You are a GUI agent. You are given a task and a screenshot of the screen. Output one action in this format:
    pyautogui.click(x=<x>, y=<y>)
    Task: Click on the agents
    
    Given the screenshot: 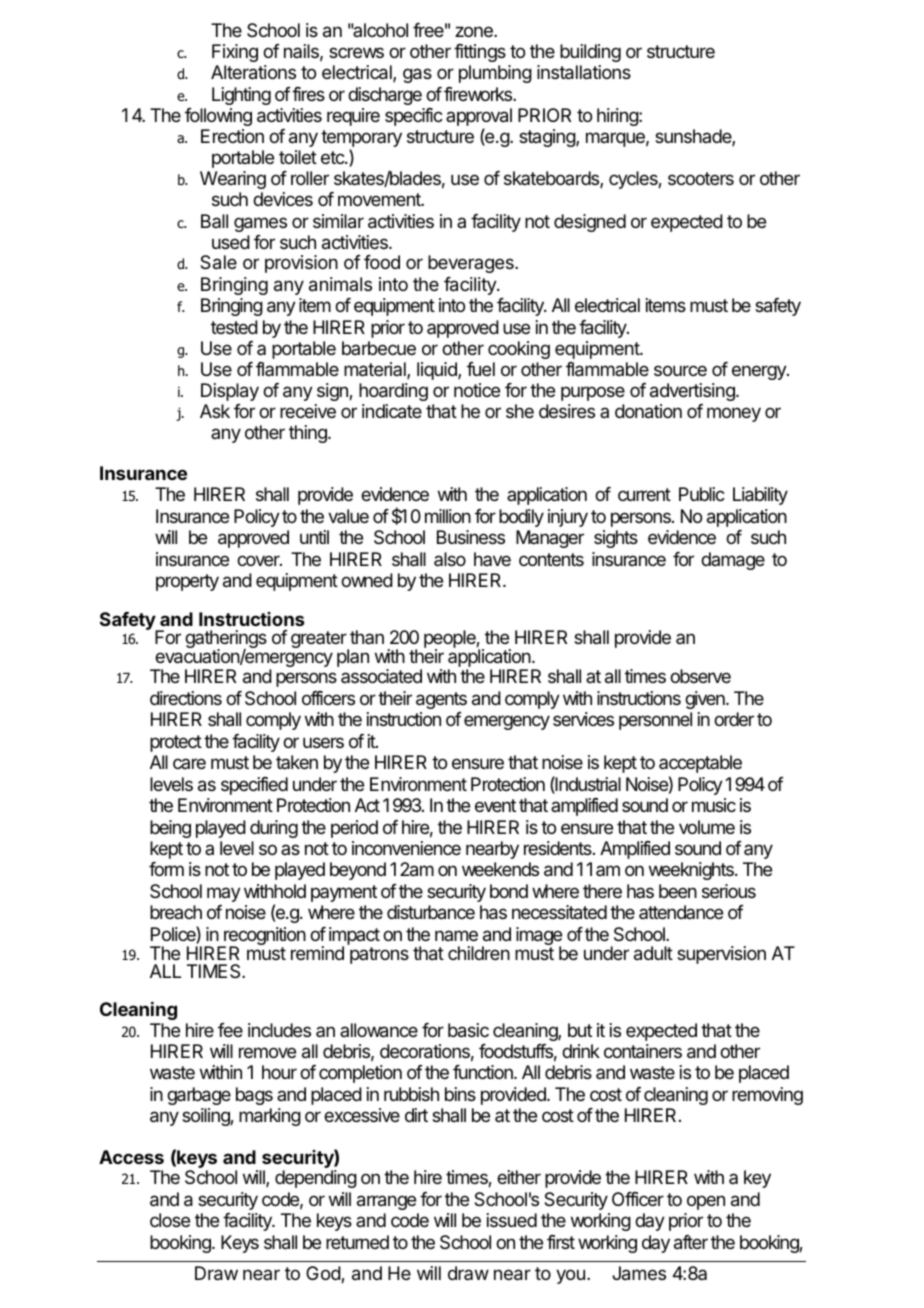 What is the action you would take?
    pyautogui.click(x=441, y=700)
